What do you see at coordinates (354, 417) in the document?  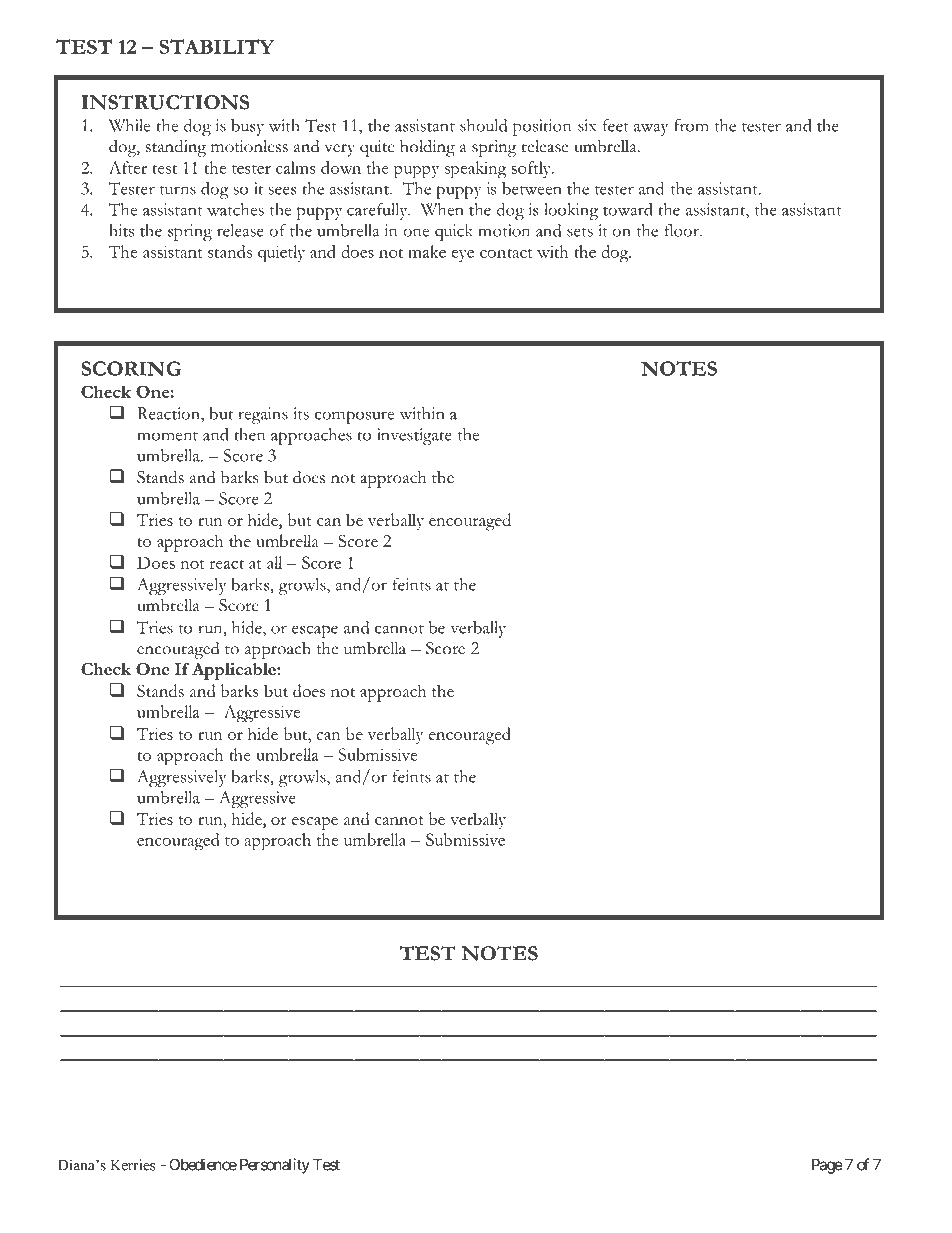 I see `composure` at bounding box center [354, 417].
